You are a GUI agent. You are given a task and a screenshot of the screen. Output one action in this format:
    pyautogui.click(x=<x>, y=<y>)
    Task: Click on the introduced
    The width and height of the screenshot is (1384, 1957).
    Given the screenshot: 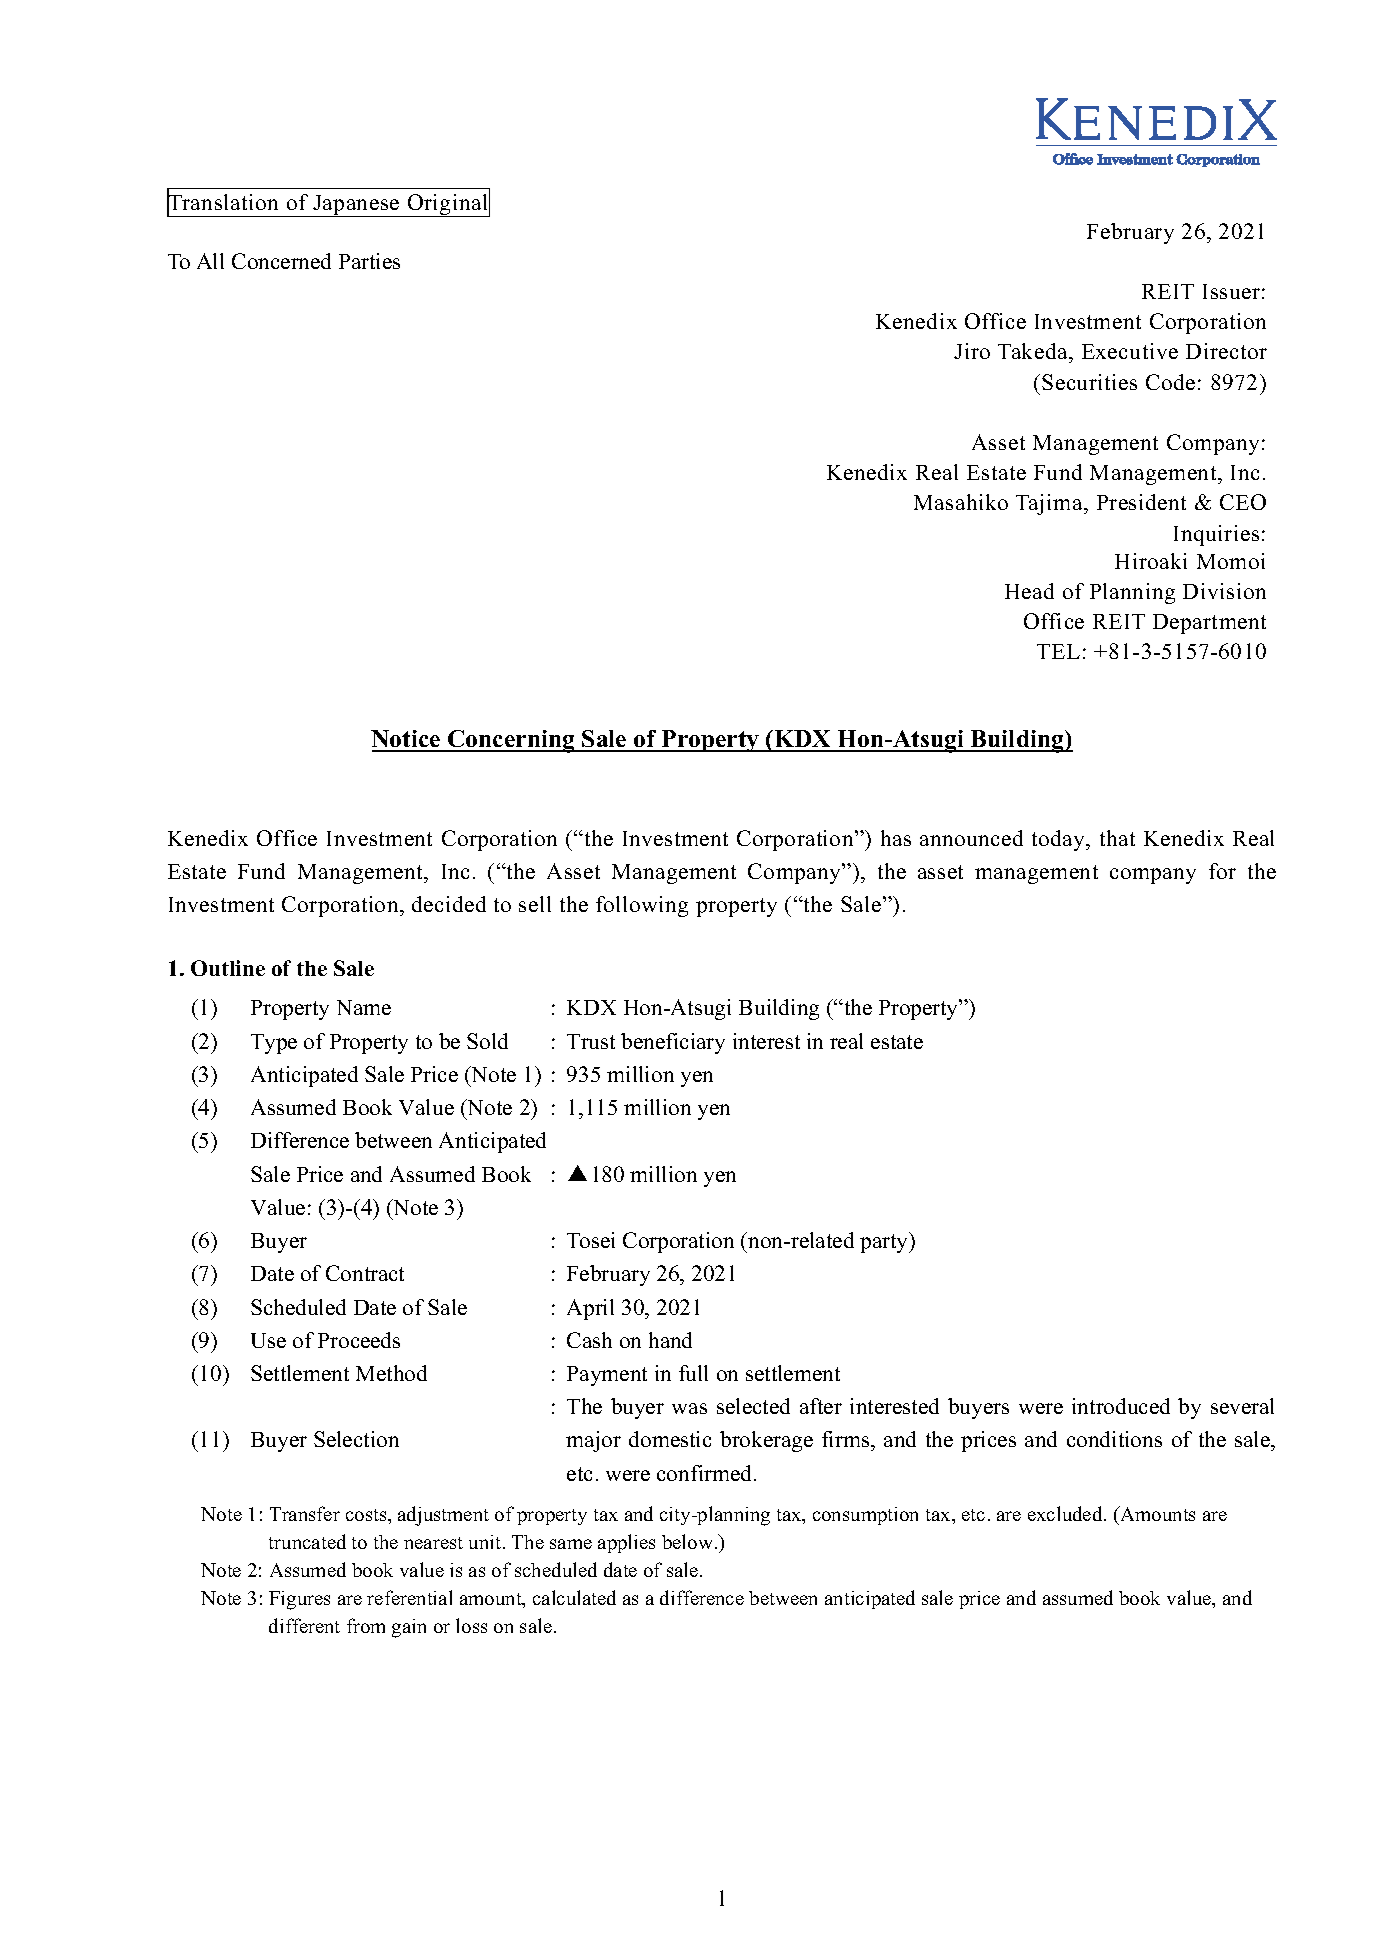 What is the action you would take?
    pyautogui.click(x=1121, y=1406)
